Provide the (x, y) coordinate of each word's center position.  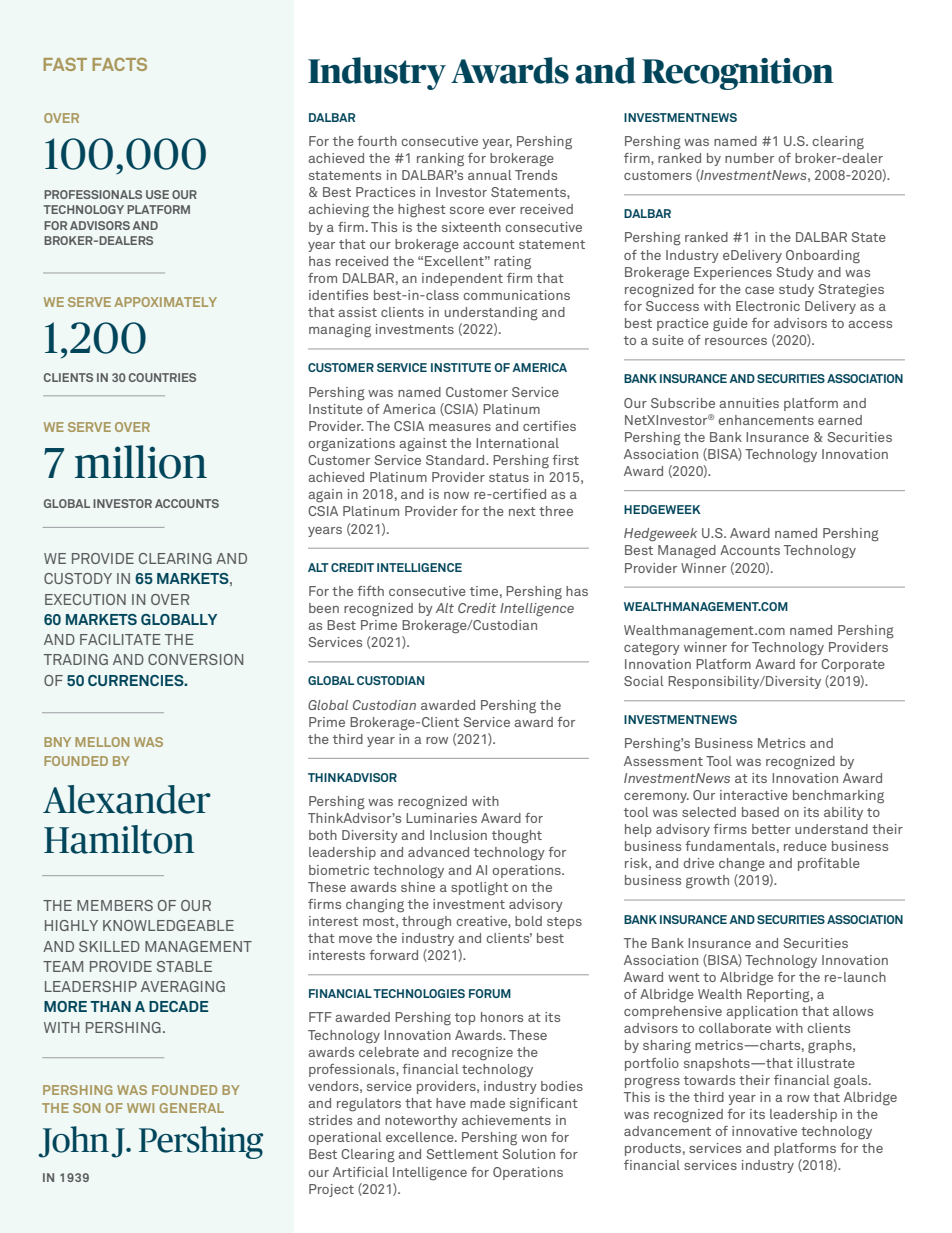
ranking (440, 160)
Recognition (738, 74)
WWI (140, 1108)
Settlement (462, 1154)
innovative (764, 1131)
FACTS (119, 64)
